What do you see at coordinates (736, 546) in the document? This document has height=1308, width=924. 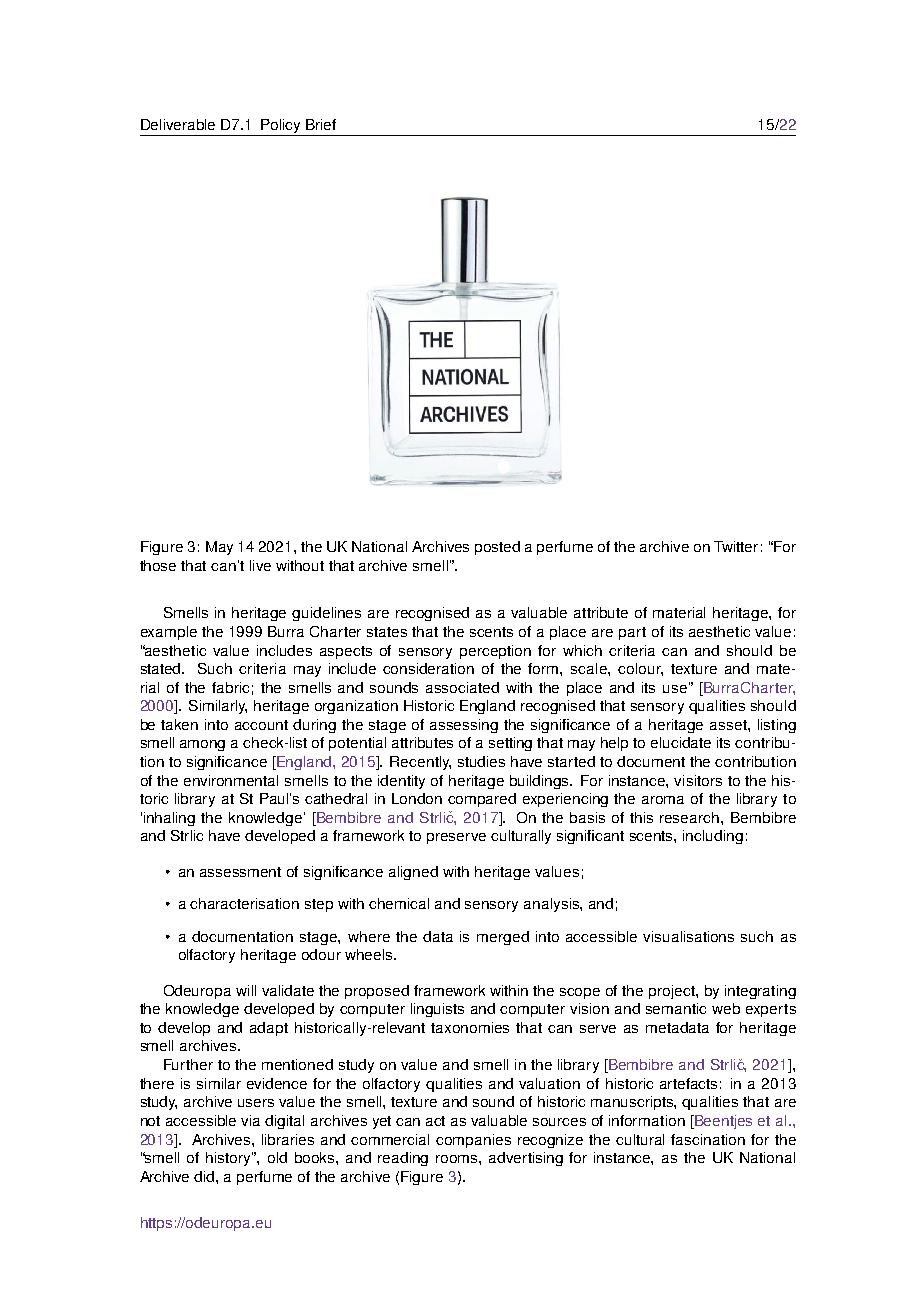 I see `Twitter` at bounding box center [736, 546].
